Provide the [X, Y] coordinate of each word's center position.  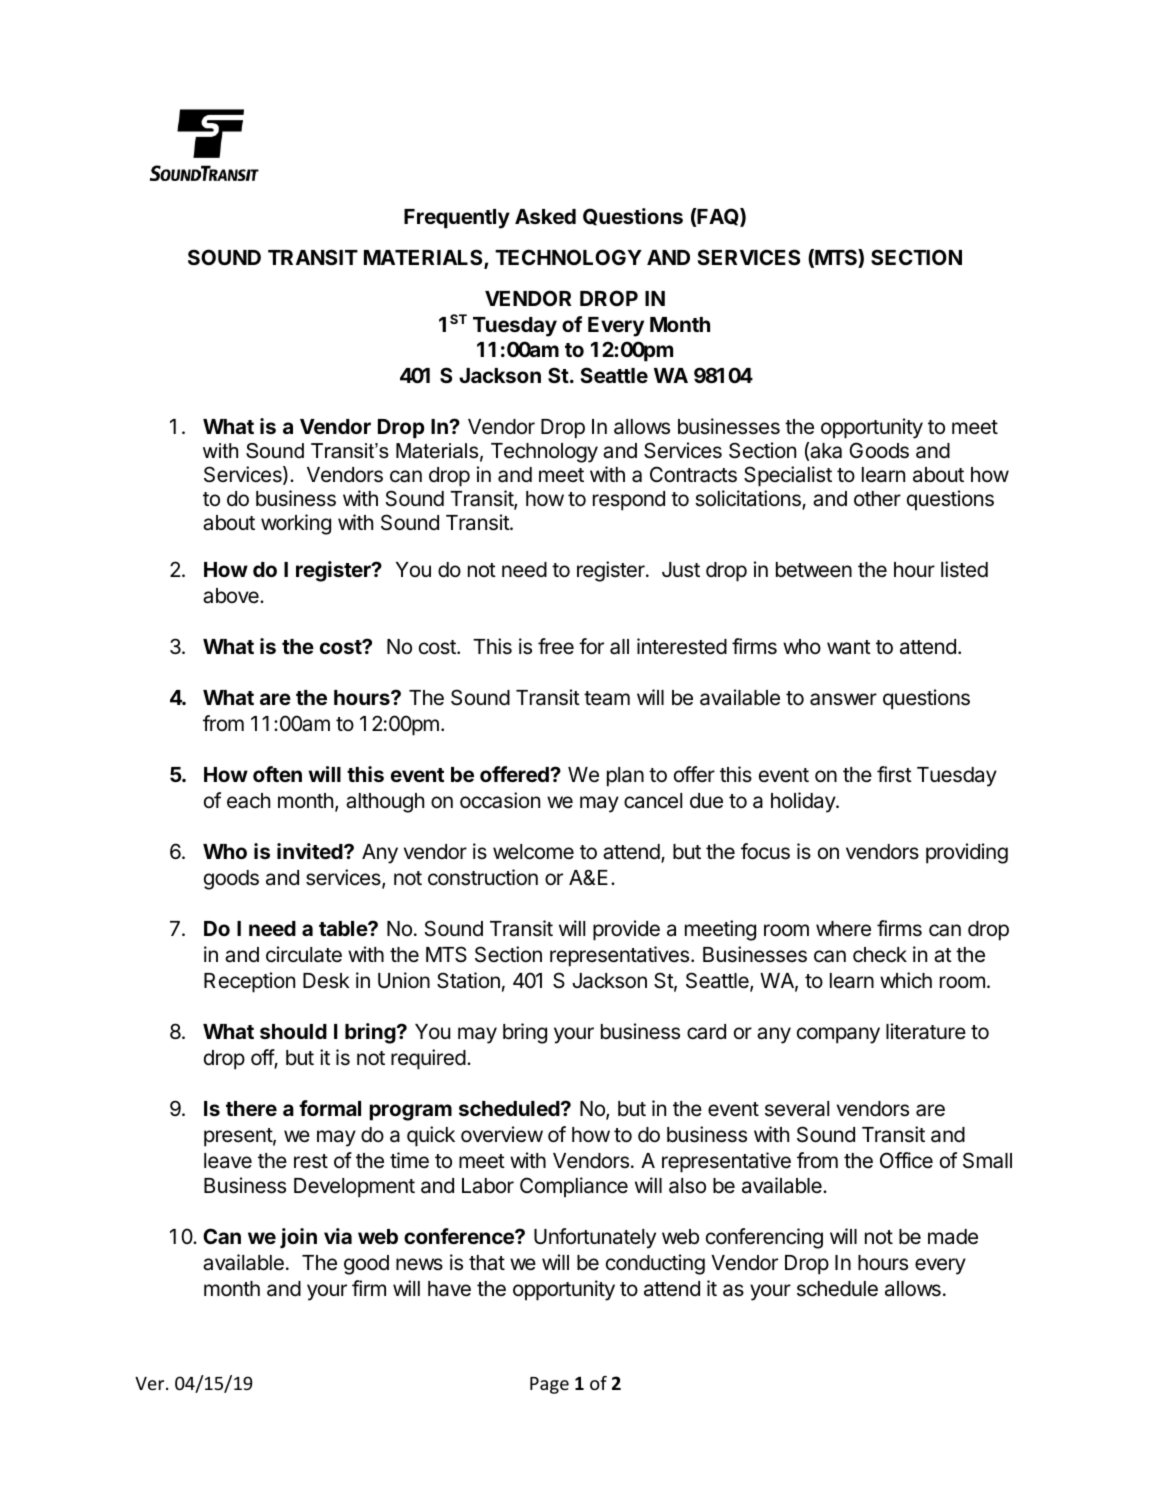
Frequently [457, 219]
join [298, 1238]
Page [549, 1385]
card [706, 1032]
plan [625, 777]
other [877, 498]
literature [926, 1031]
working [296, 524]
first [894, 774]
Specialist [788, 476]
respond [629, 501]
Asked [545, 216]
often [277, 774]
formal [330, 1108]
